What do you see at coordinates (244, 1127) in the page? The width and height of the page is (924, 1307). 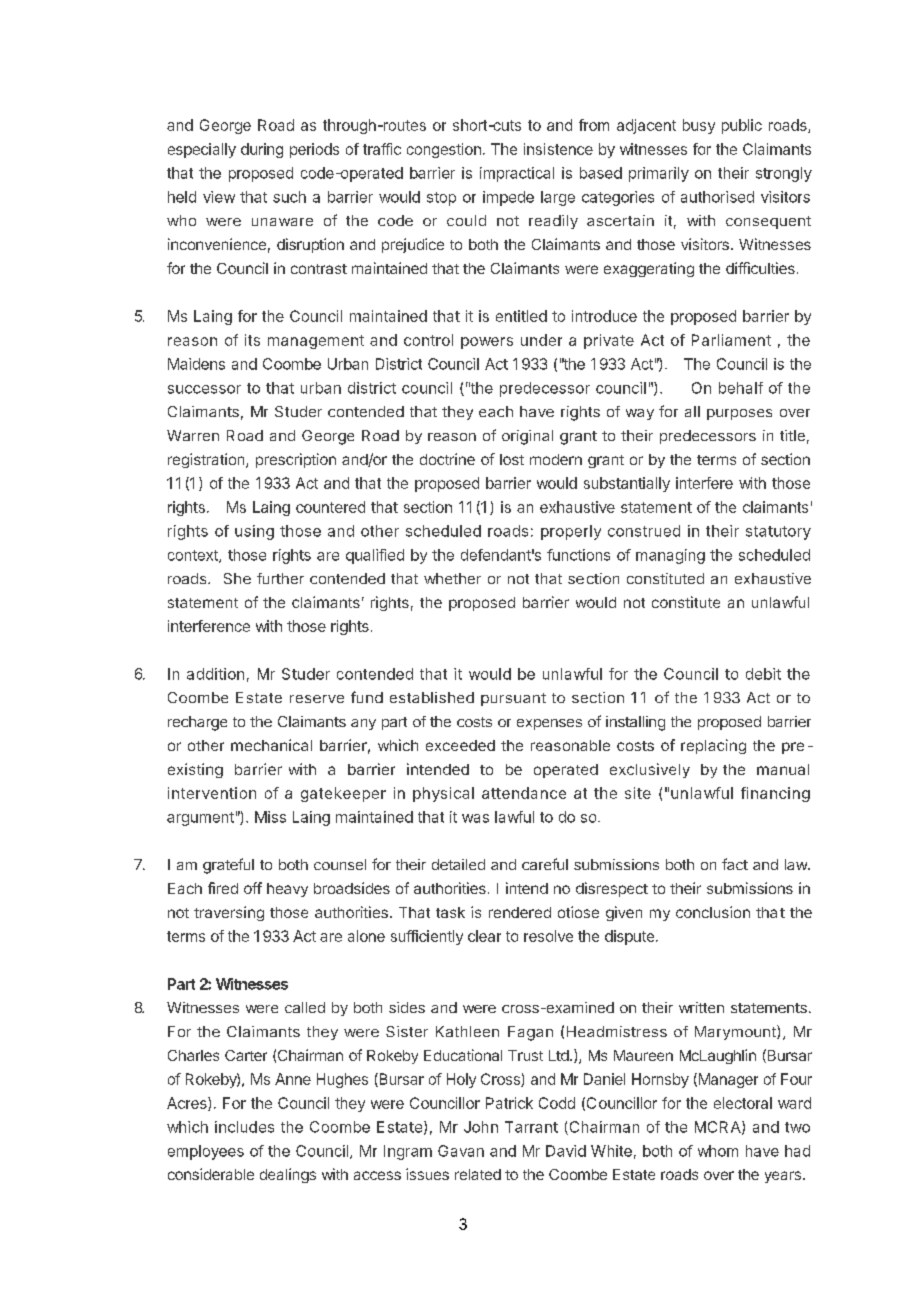 I see `includes` at bounding box center [244, 1127].
